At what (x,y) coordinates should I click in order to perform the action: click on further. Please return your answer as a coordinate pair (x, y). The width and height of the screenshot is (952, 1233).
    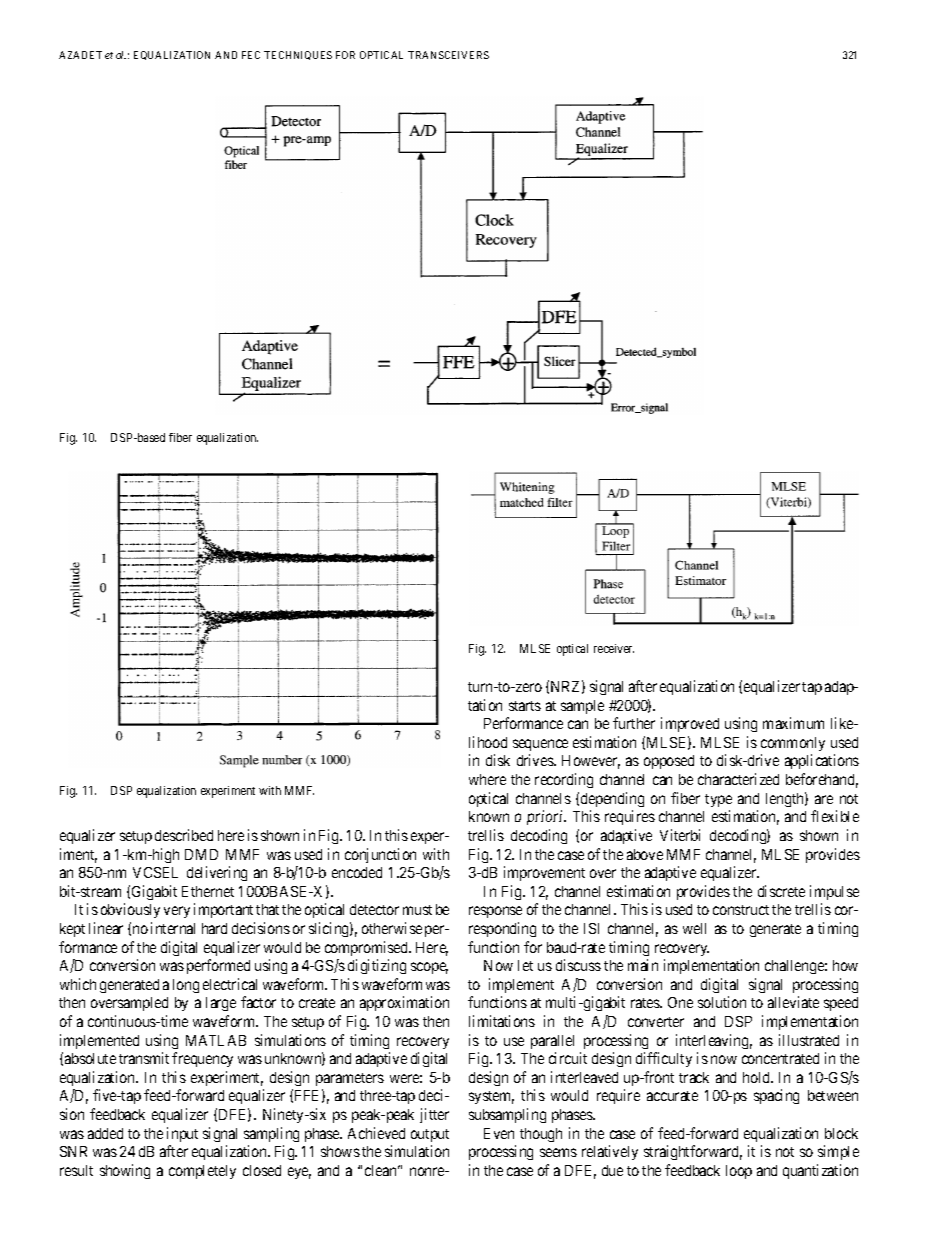
    Looking at the image, I should click on (634, 723).
